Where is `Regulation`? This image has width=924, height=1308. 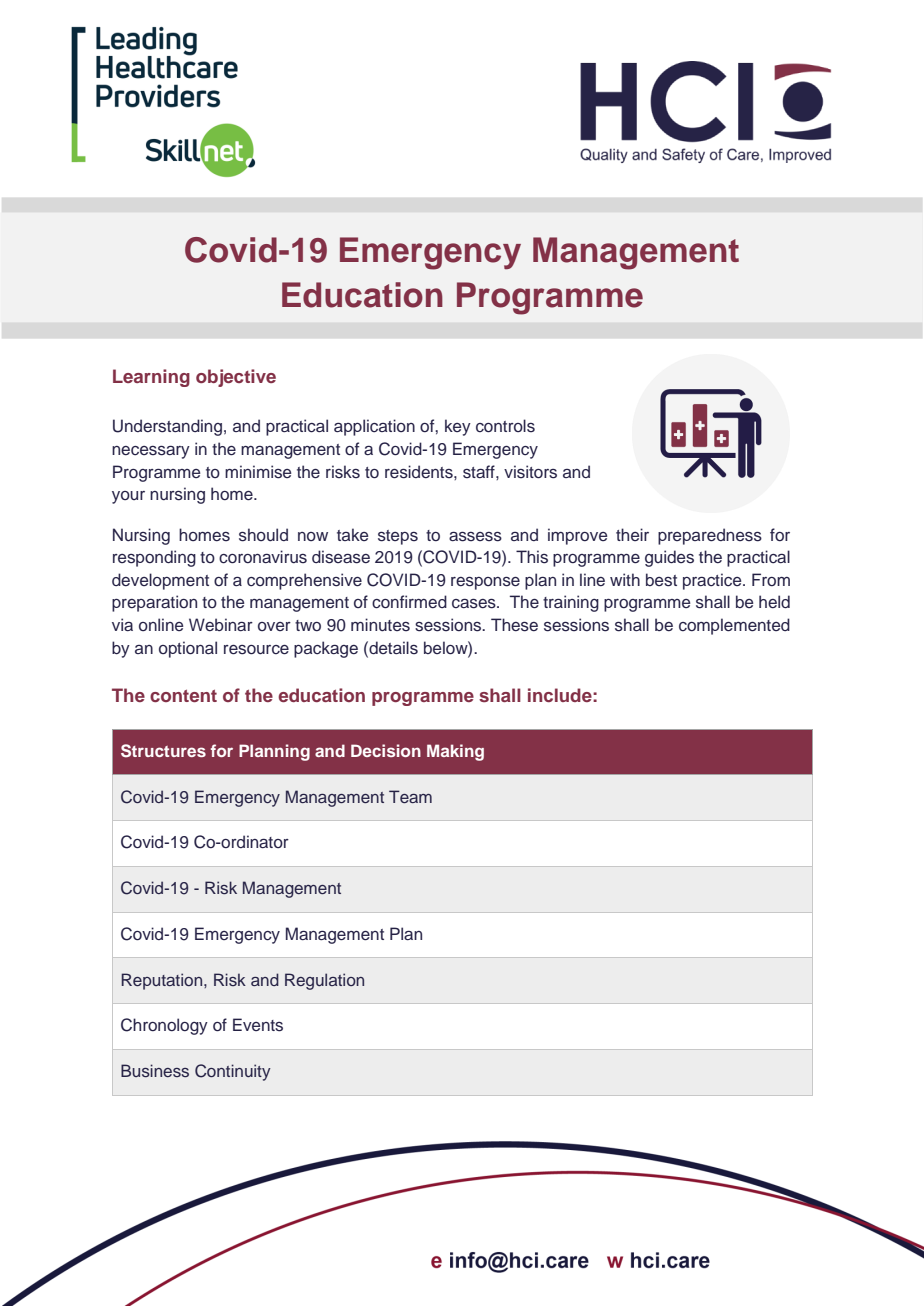 Regulation is located at coordinates (324, 981).
